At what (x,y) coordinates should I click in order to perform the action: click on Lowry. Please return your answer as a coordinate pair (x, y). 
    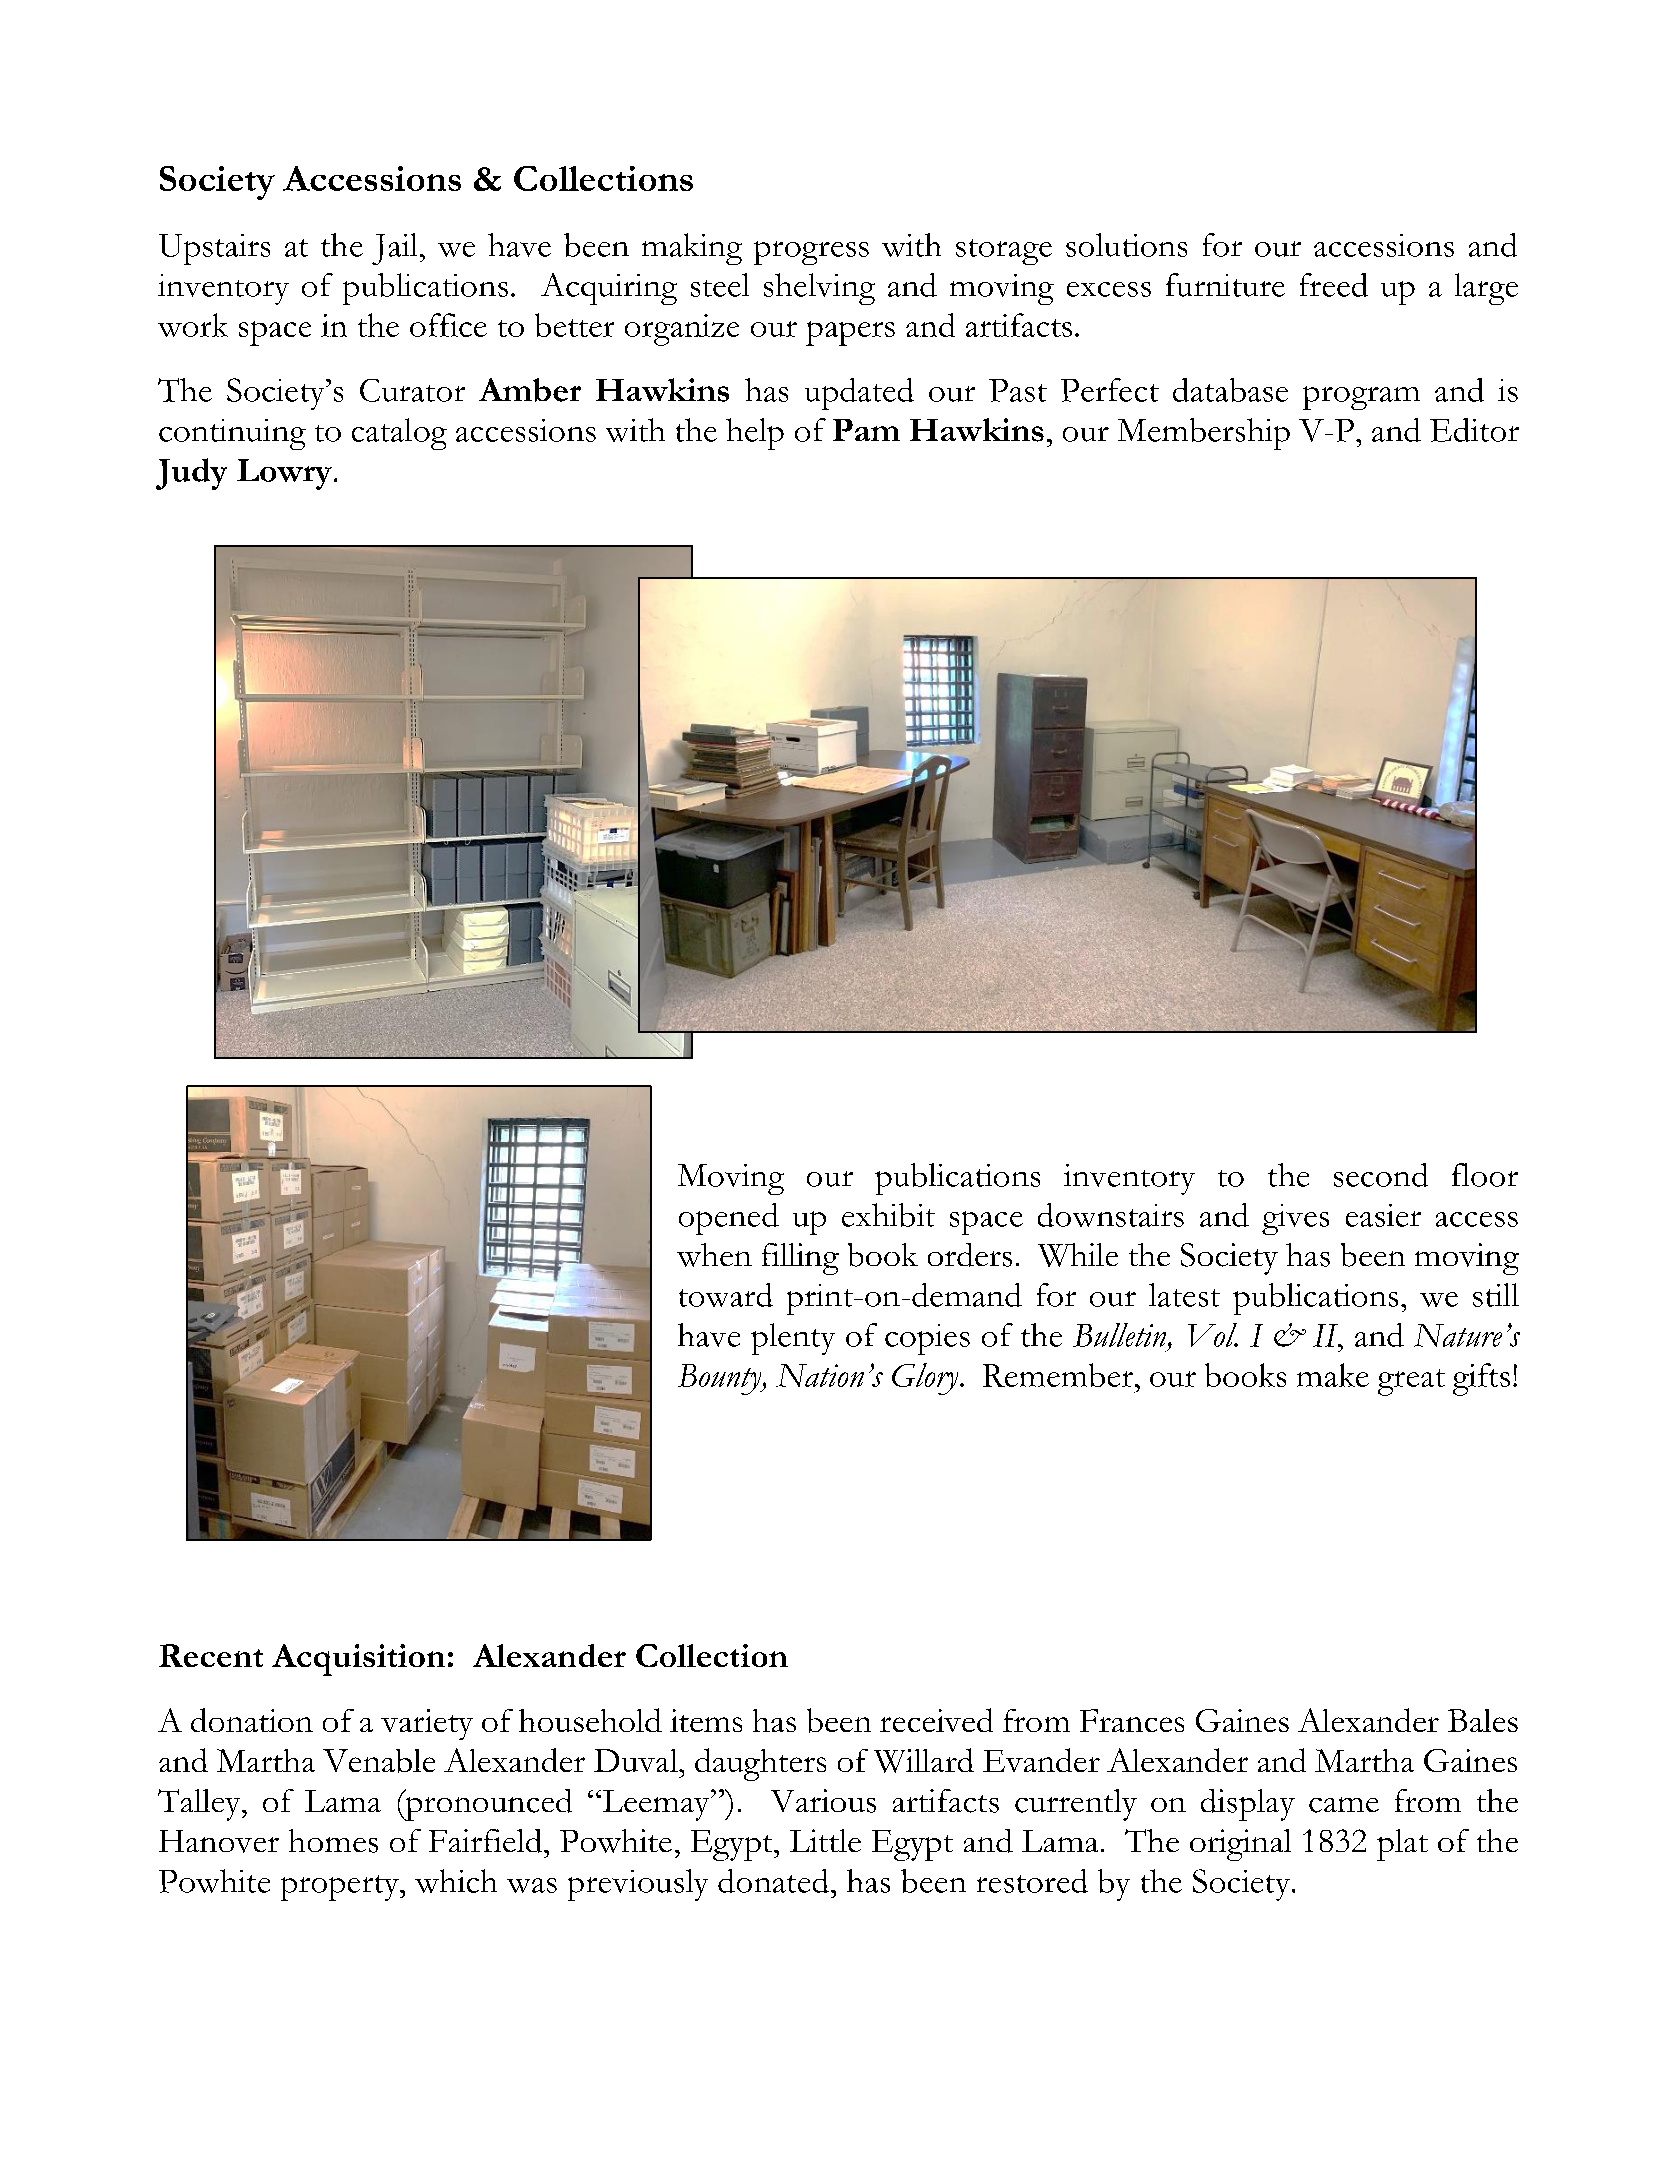
    Looking at the image, I should click on (284, 474).
